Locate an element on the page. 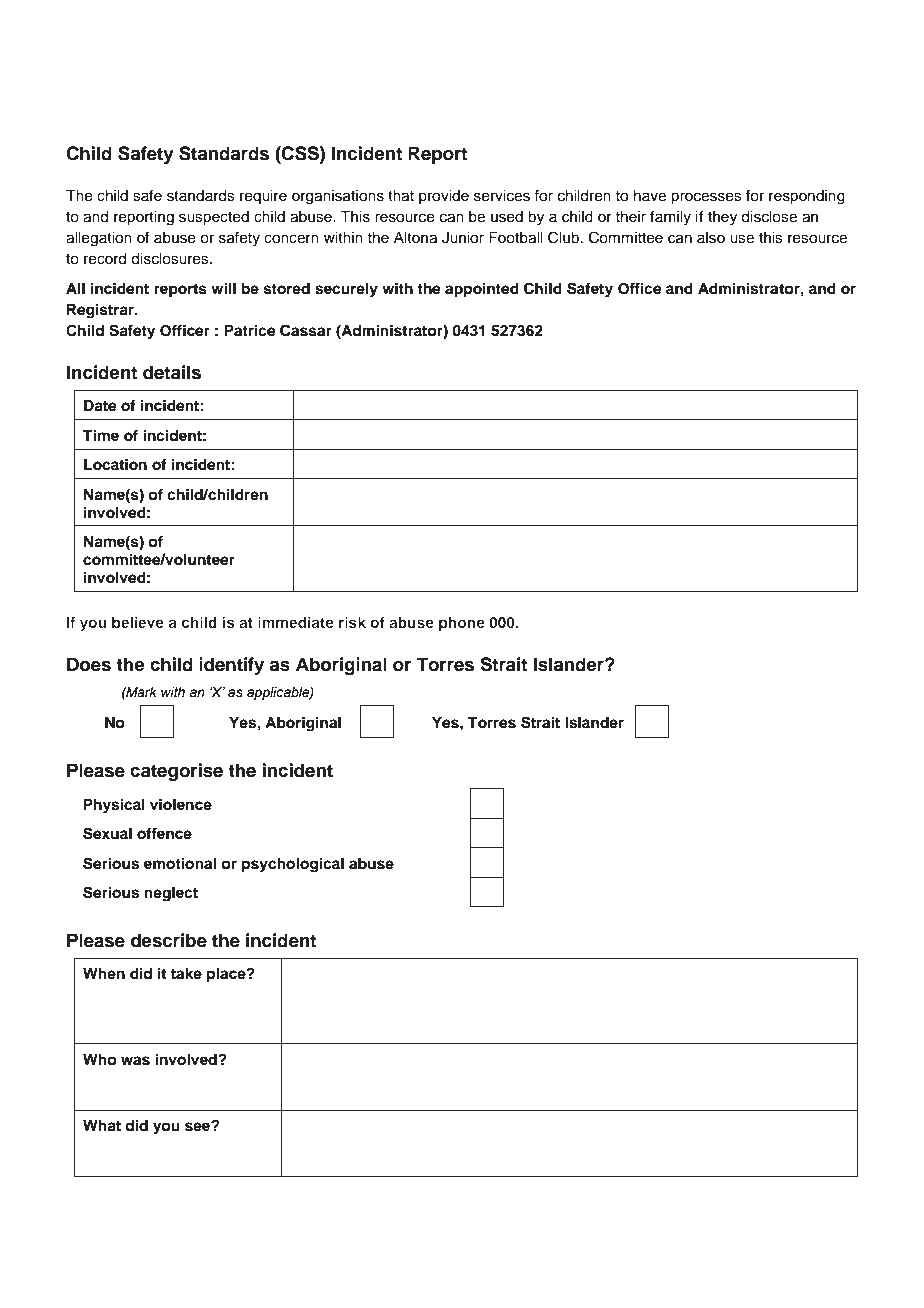  details is located at coordinates (172, 372).
